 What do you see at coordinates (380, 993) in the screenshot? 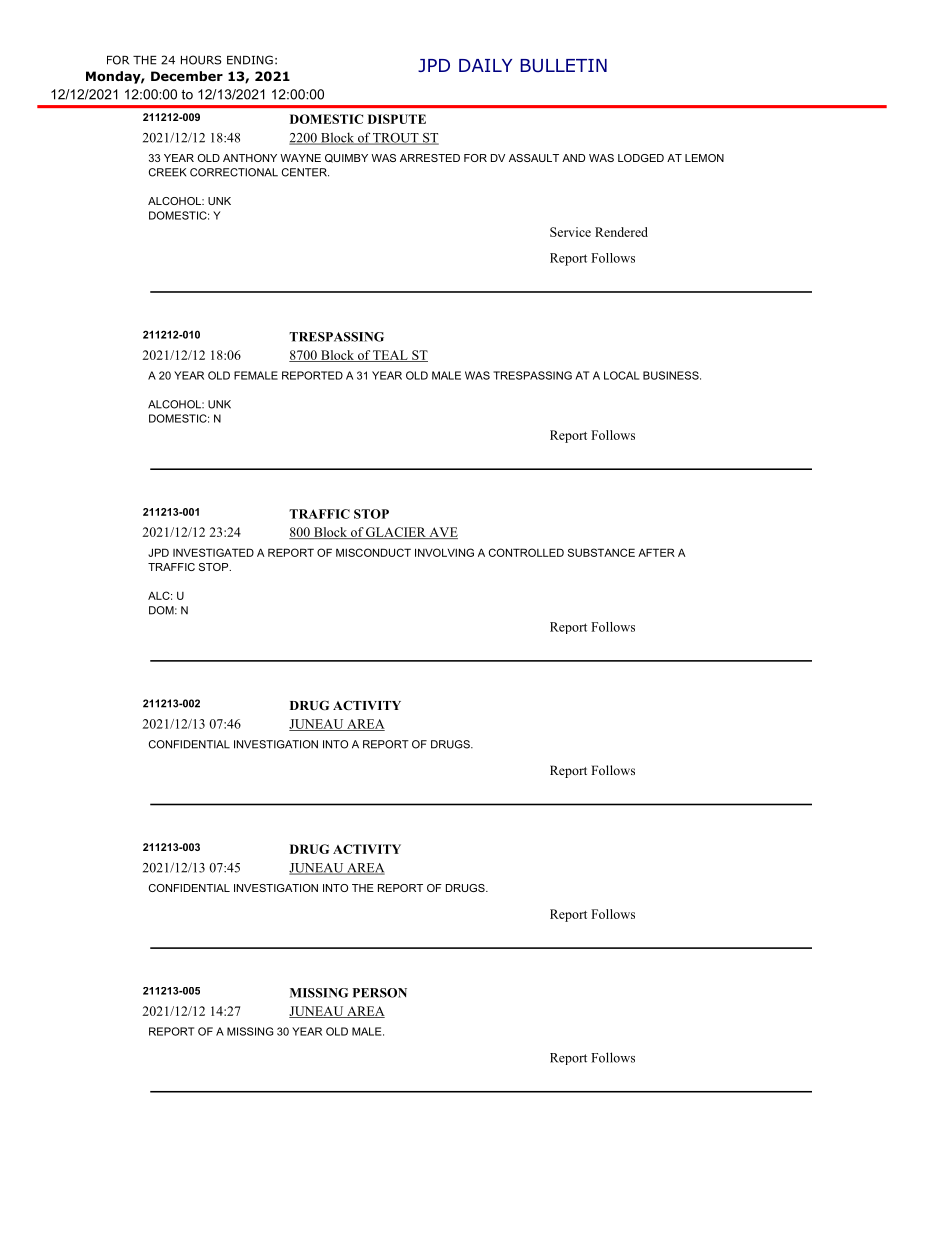
I see `PERSON` at bounding box center [380, 993].
